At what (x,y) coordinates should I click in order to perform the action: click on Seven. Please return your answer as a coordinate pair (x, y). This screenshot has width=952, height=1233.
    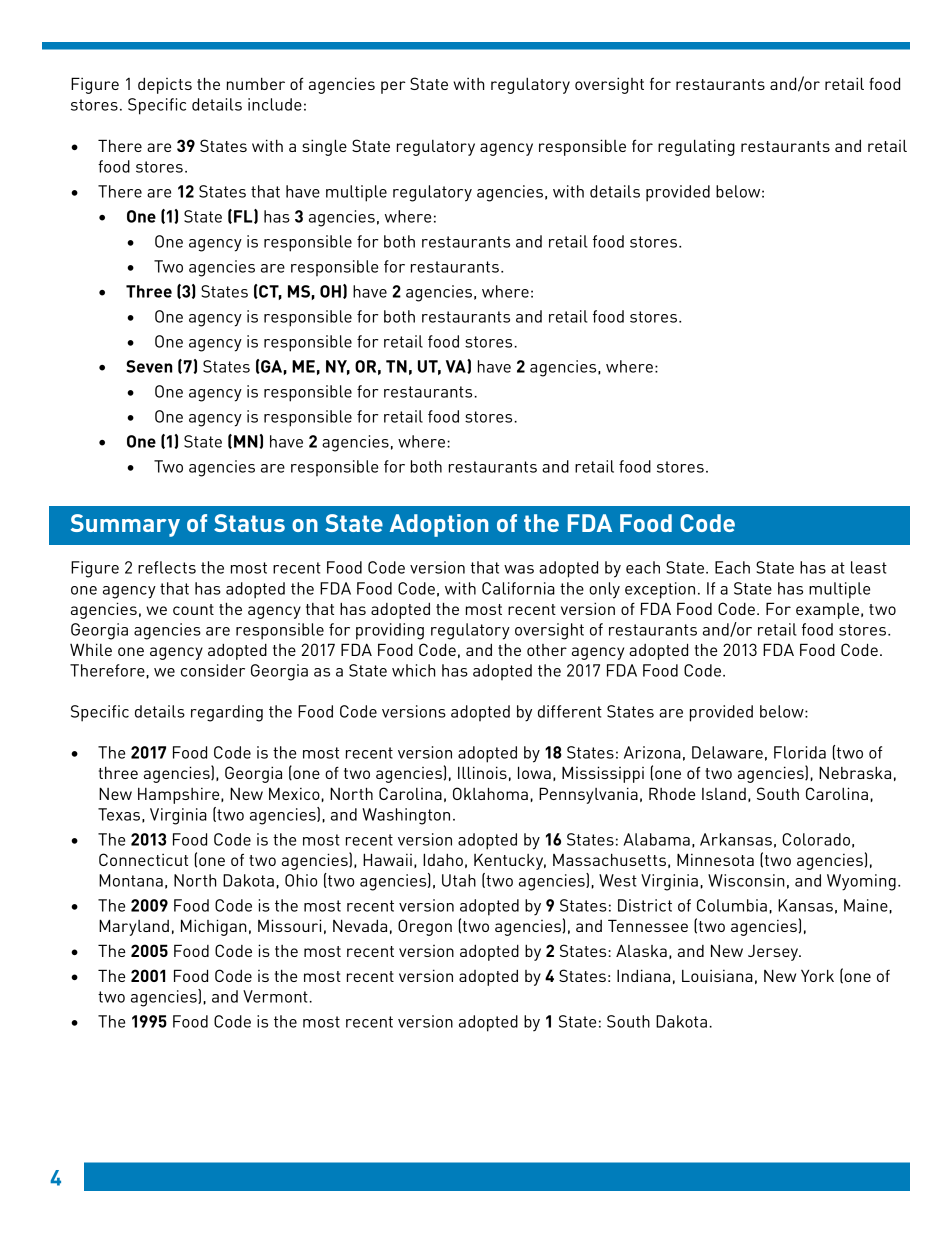
    Looking at the image, I should click on (149, 366).
